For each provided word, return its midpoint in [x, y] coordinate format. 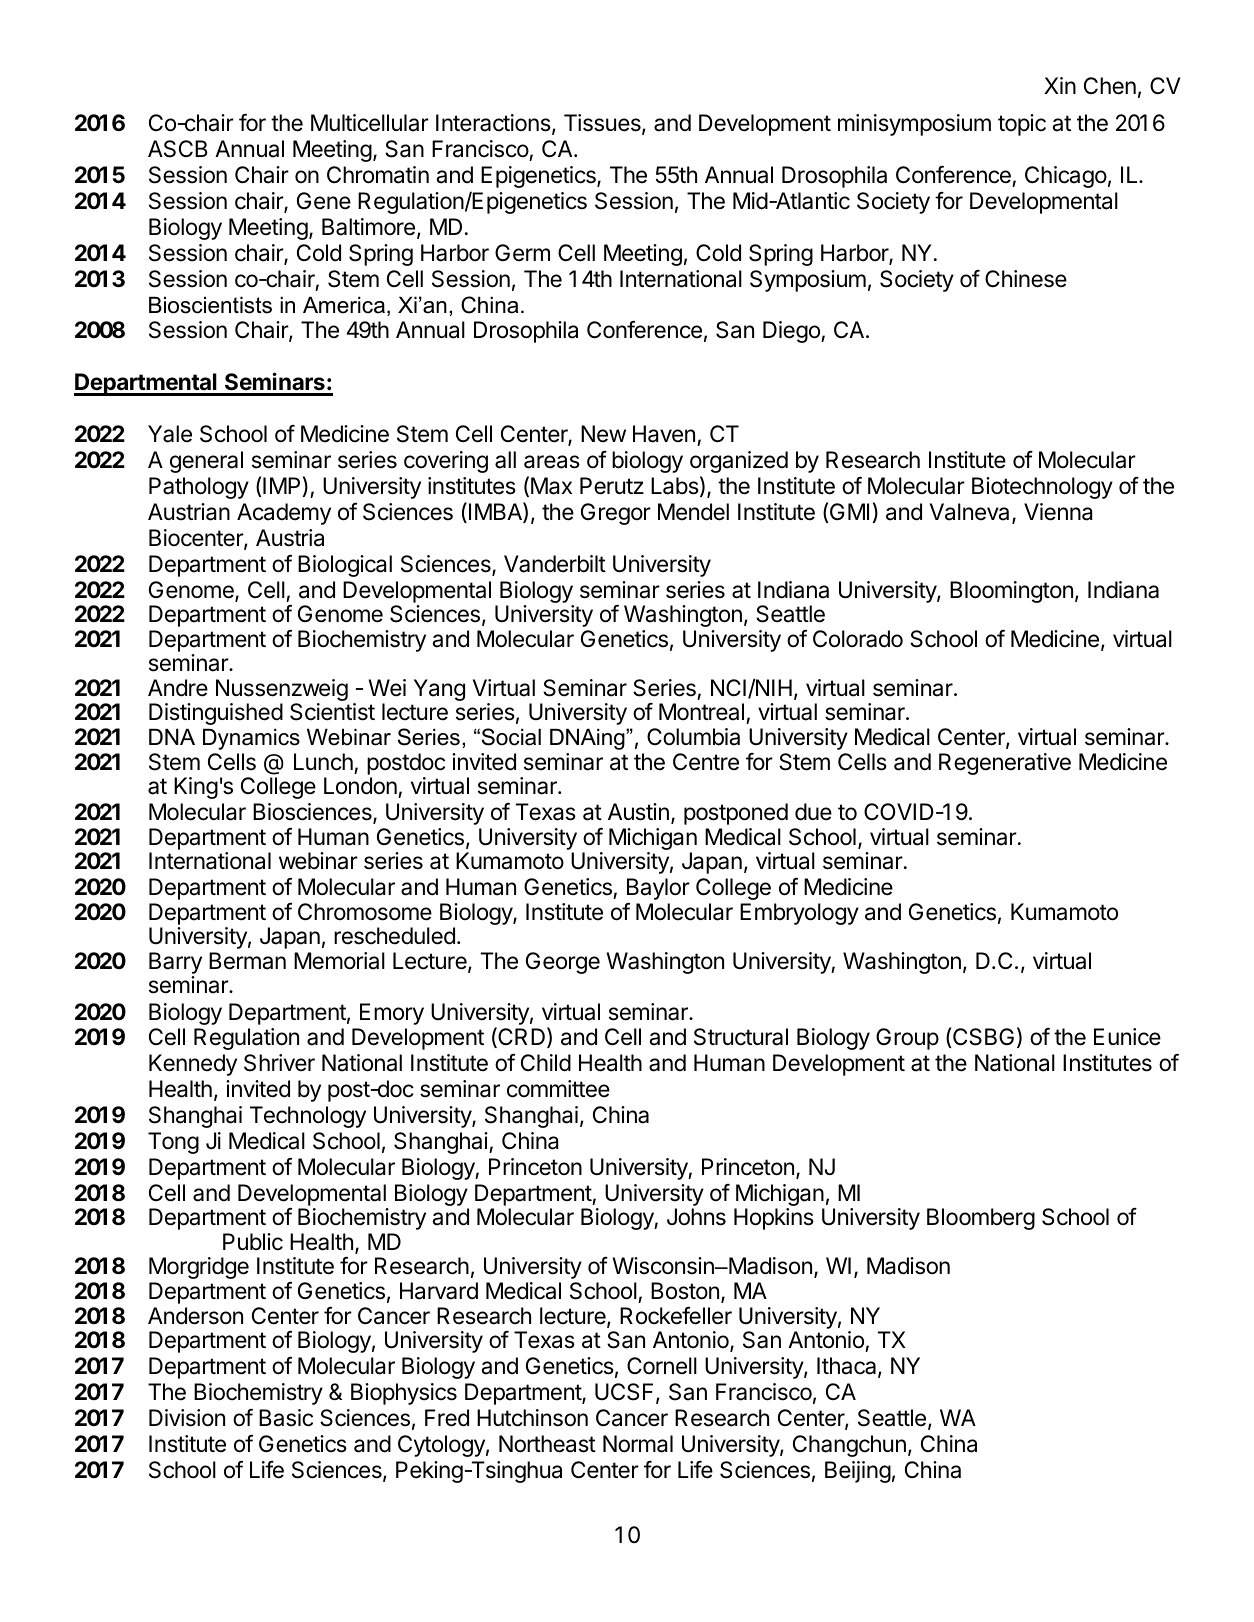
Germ [522, 253]
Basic [286, 1418]
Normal [638, 1444]
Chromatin [378, 175]
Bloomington [1011, 592]
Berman [247, 961]
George [563, 963]
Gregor [616, 514]
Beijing [858, 1472]
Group [907, 1039]
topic [1022, 125]
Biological [345, 566]
